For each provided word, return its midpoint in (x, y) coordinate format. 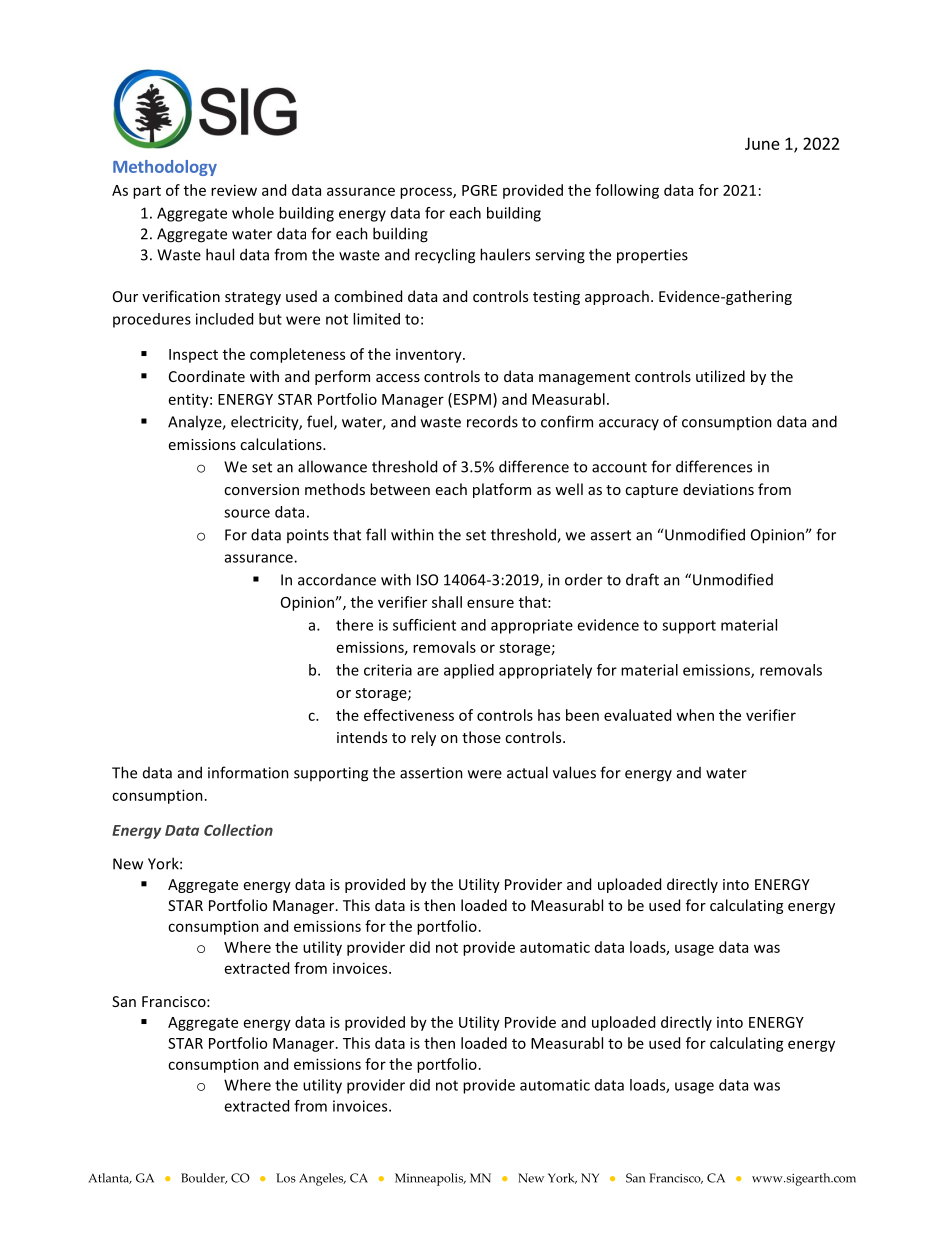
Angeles (322, 1179)
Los (286, 1178)
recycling (445, 256)
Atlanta (109, 1178)
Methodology (165, 168)
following (627, 191)
